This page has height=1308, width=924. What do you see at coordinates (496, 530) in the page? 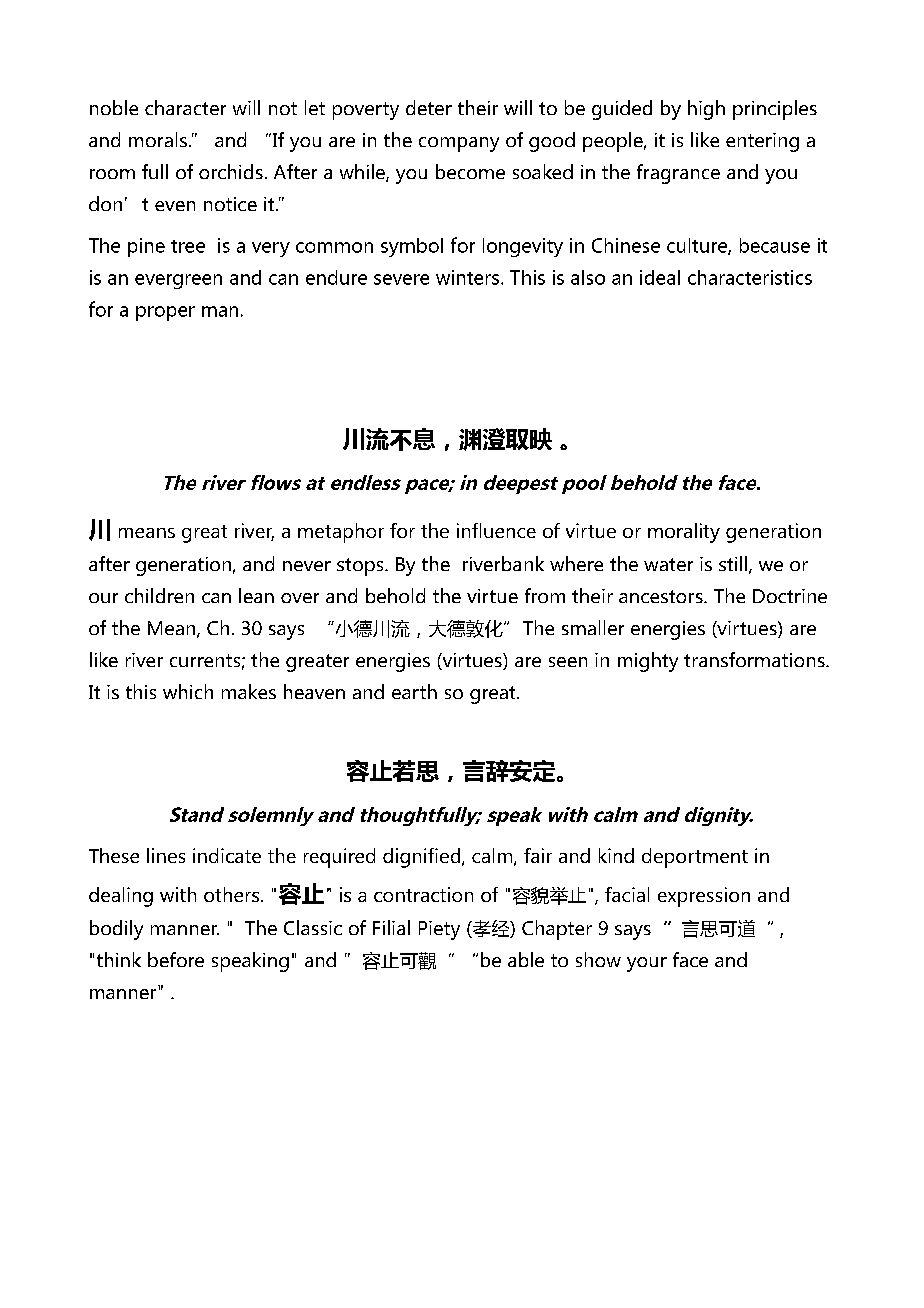
I see `influence` at bounding box center [496, 530].
